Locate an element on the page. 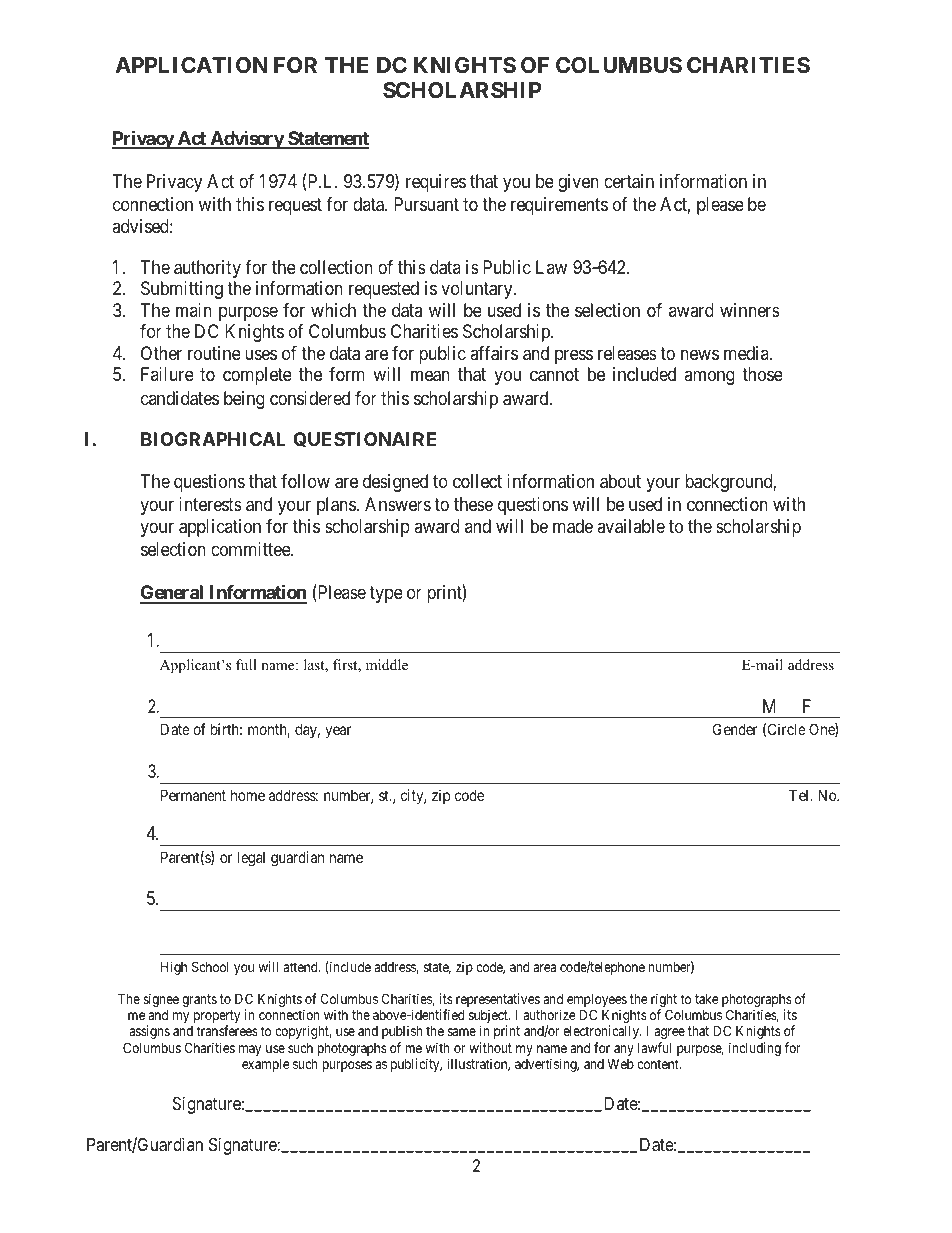 The height and width of the page is (1233, 952). Gender is located at coordinates (735, 729).
